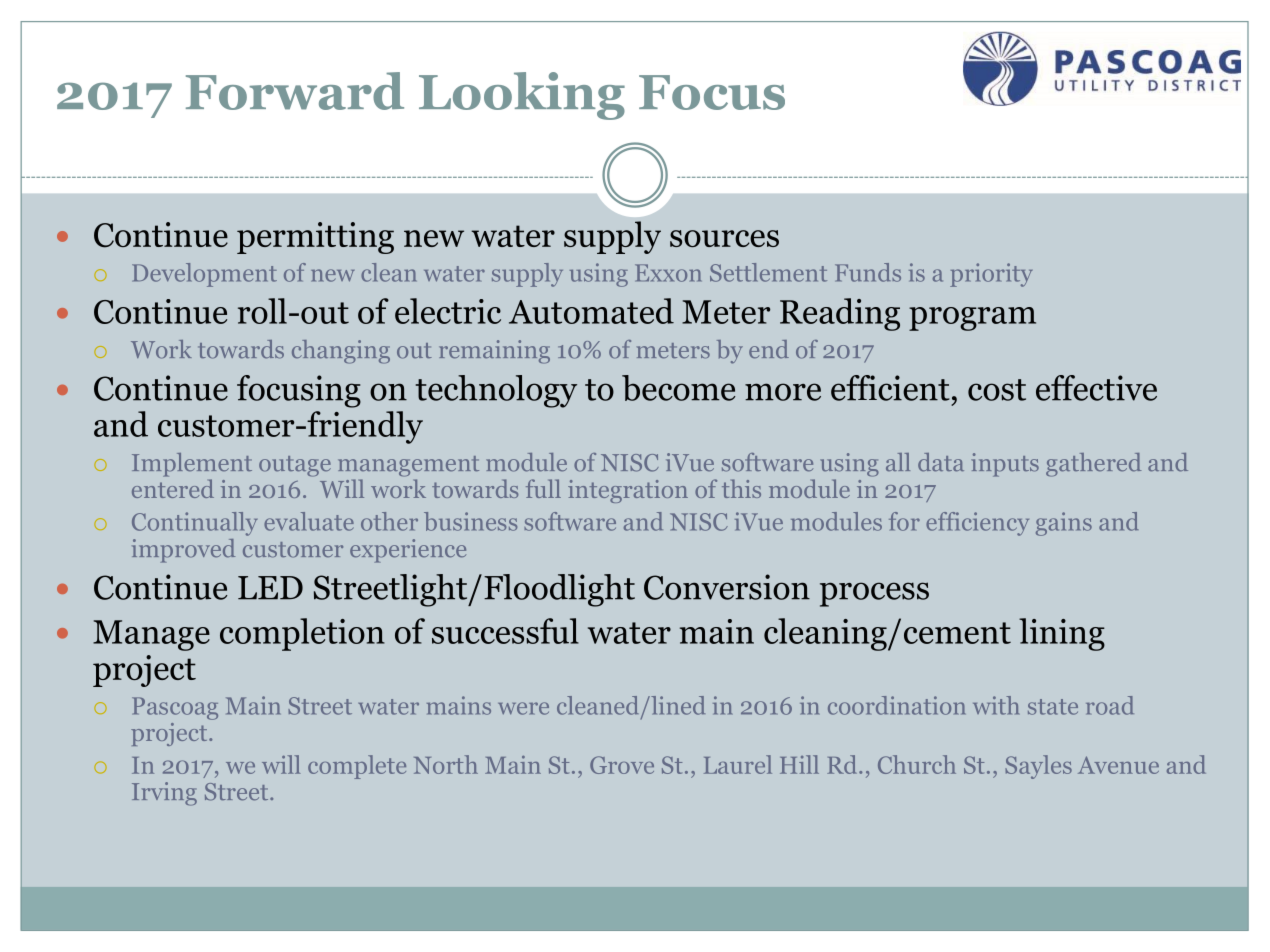 Image resolution: width=1270 pixels, height=952 pixels. I want to click on lining, so click(1062, 634).
